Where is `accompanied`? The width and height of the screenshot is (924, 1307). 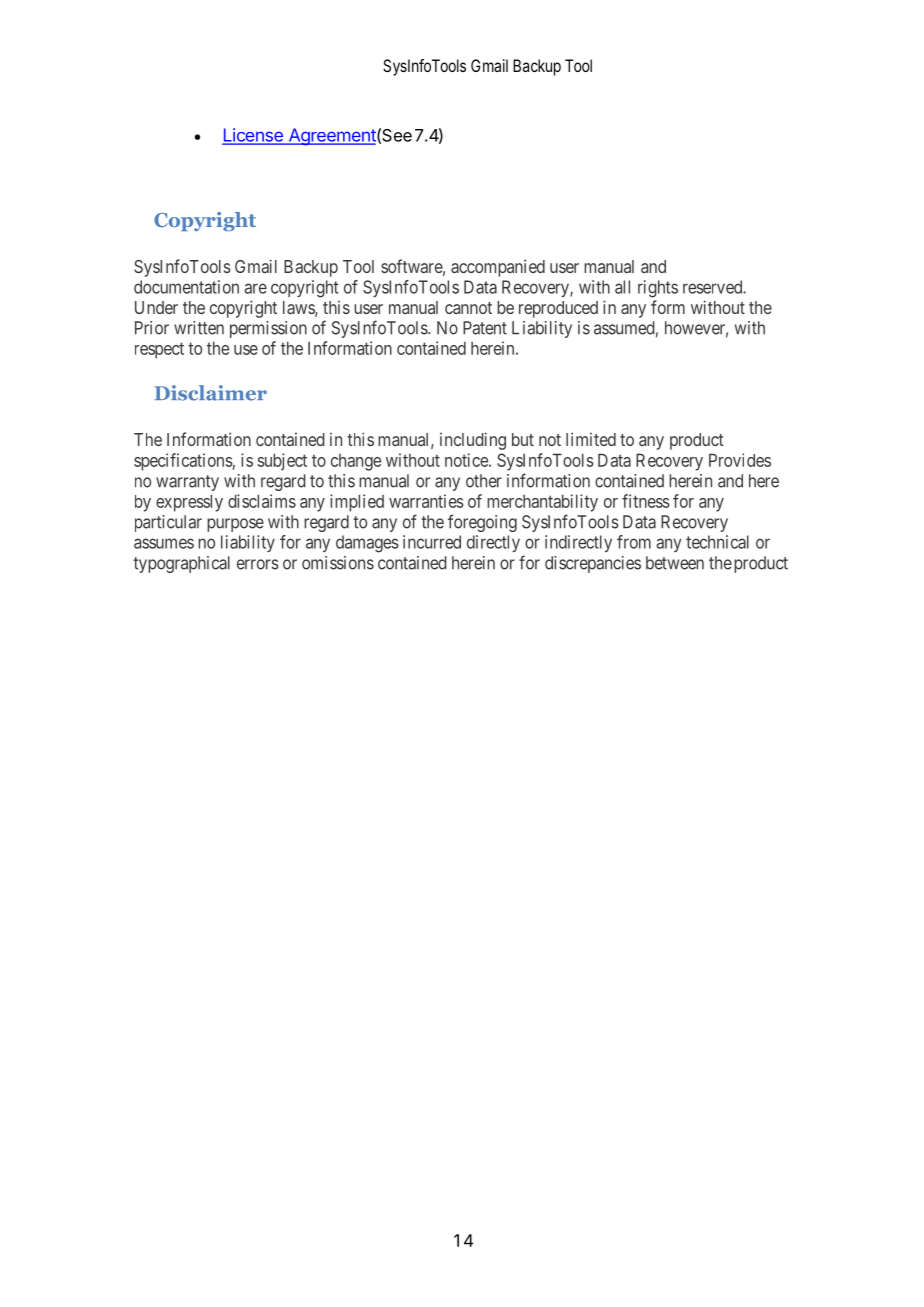 accompanied is located at coordinates (498, 268).
